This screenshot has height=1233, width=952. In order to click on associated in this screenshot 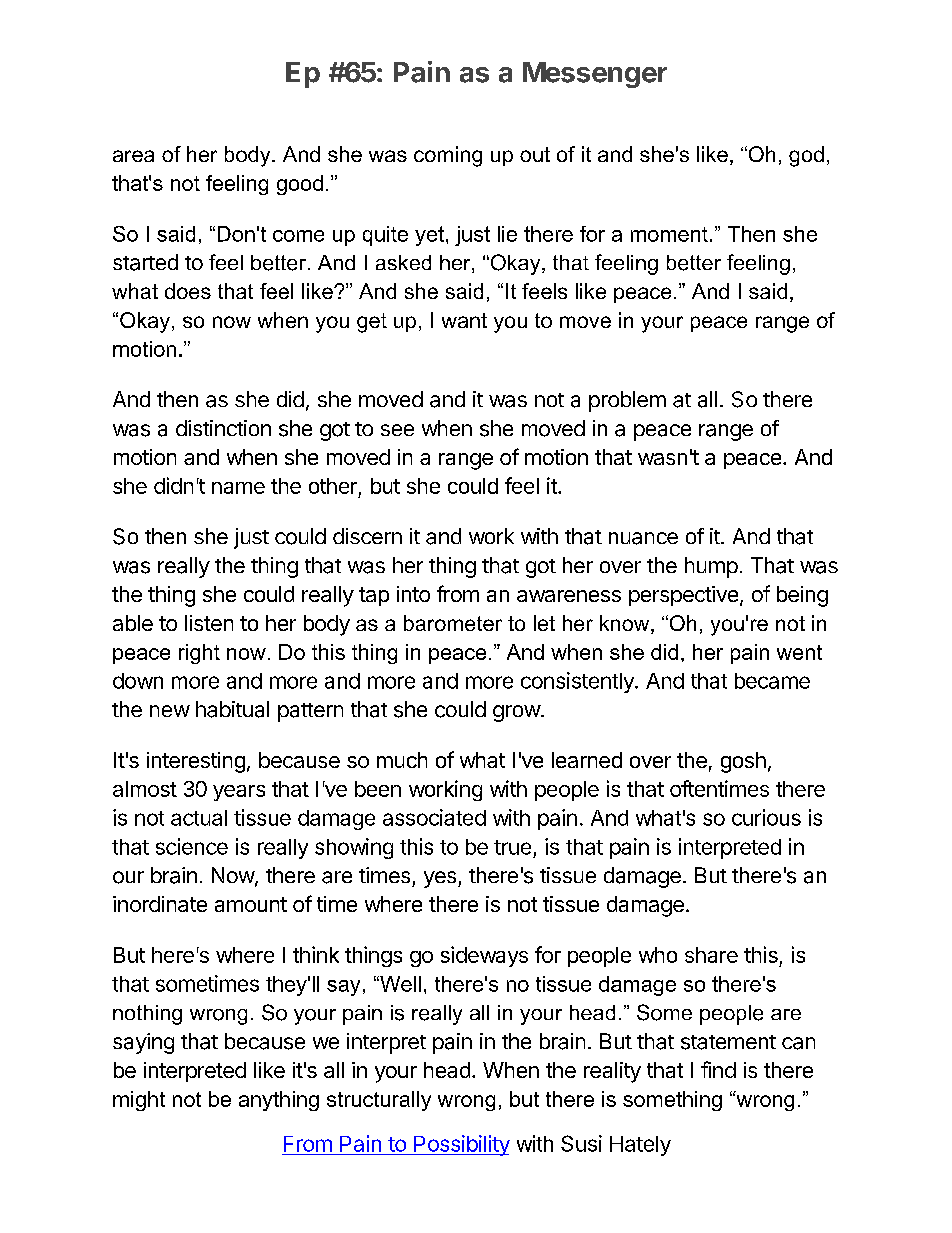, I will do `click(434, 817)`.
